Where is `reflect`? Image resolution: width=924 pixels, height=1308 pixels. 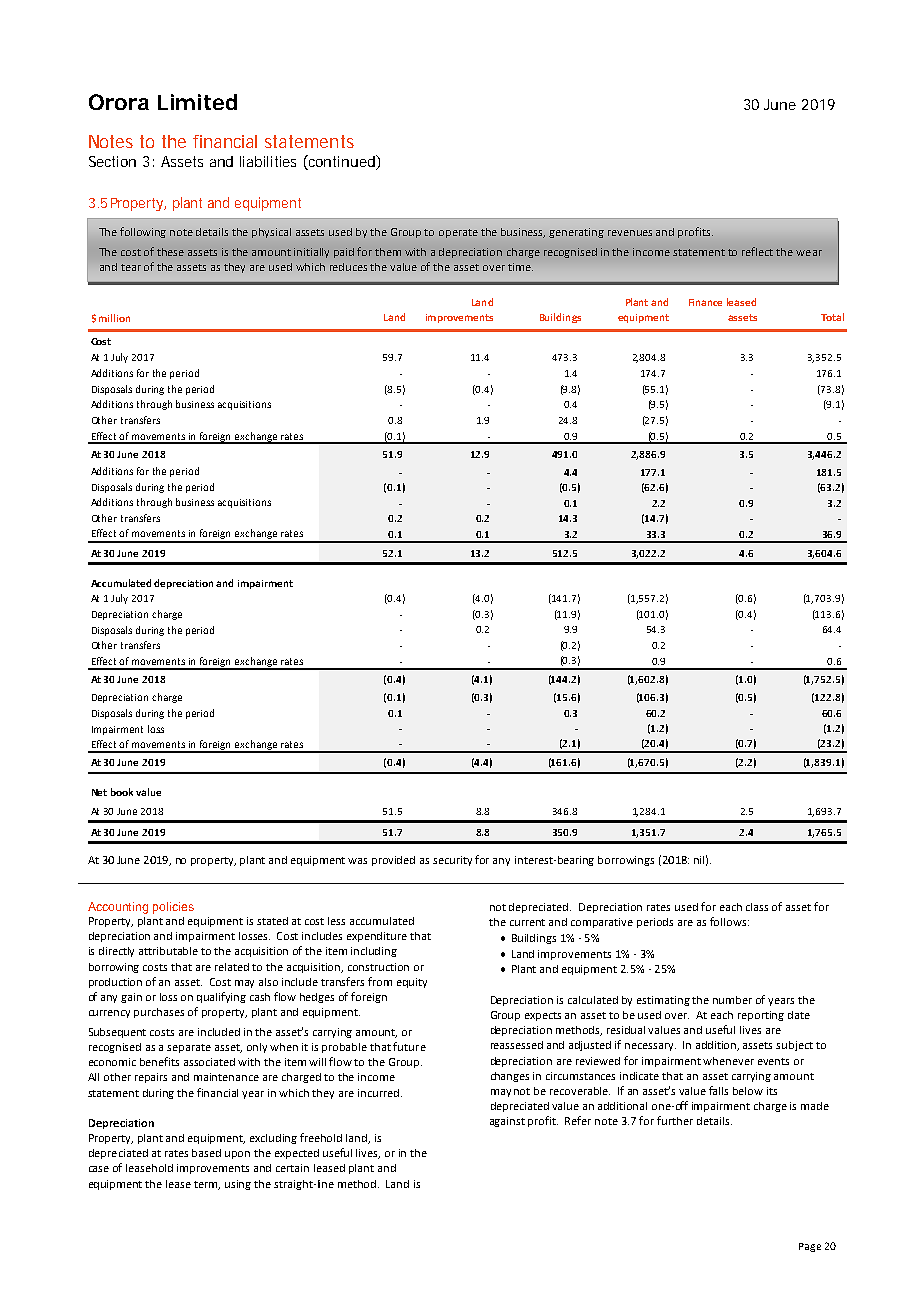 reflect is located at coordinates (757, 251).
